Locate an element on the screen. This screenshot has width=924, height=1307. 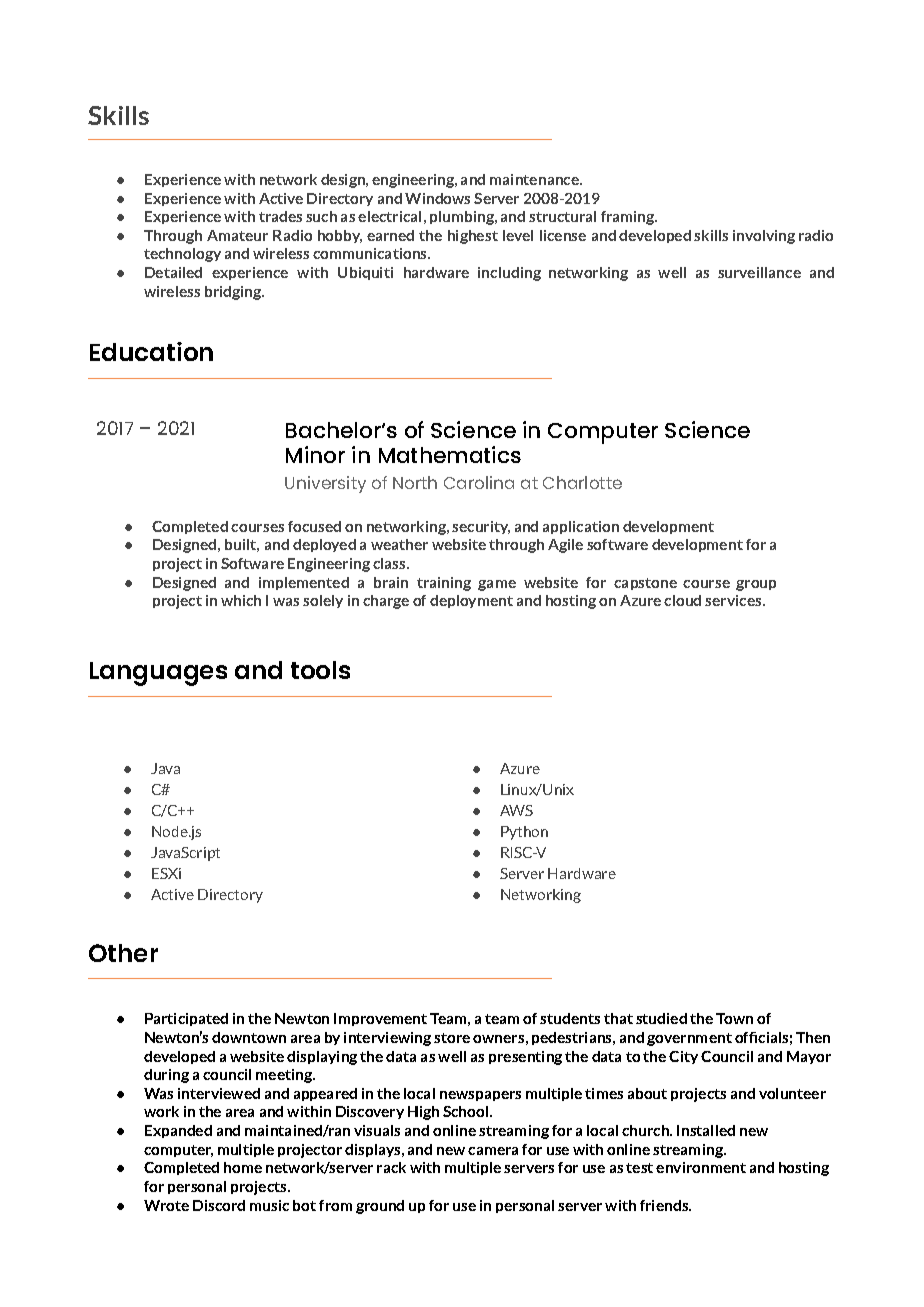
store is located at coordinates (452, 1038).
